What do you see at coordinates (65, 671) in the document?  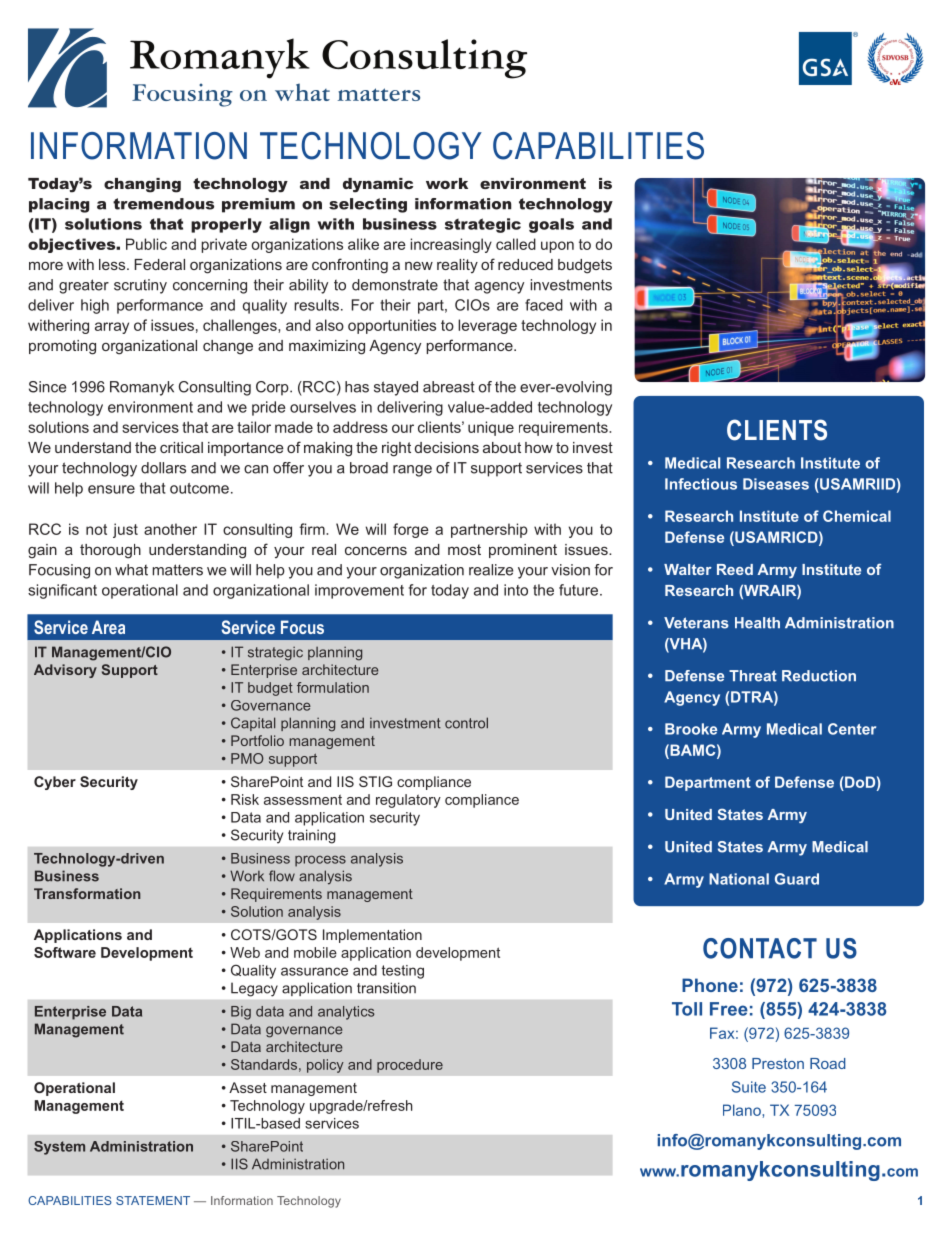 I see `Advisory` at bounding box center [65, 671].
